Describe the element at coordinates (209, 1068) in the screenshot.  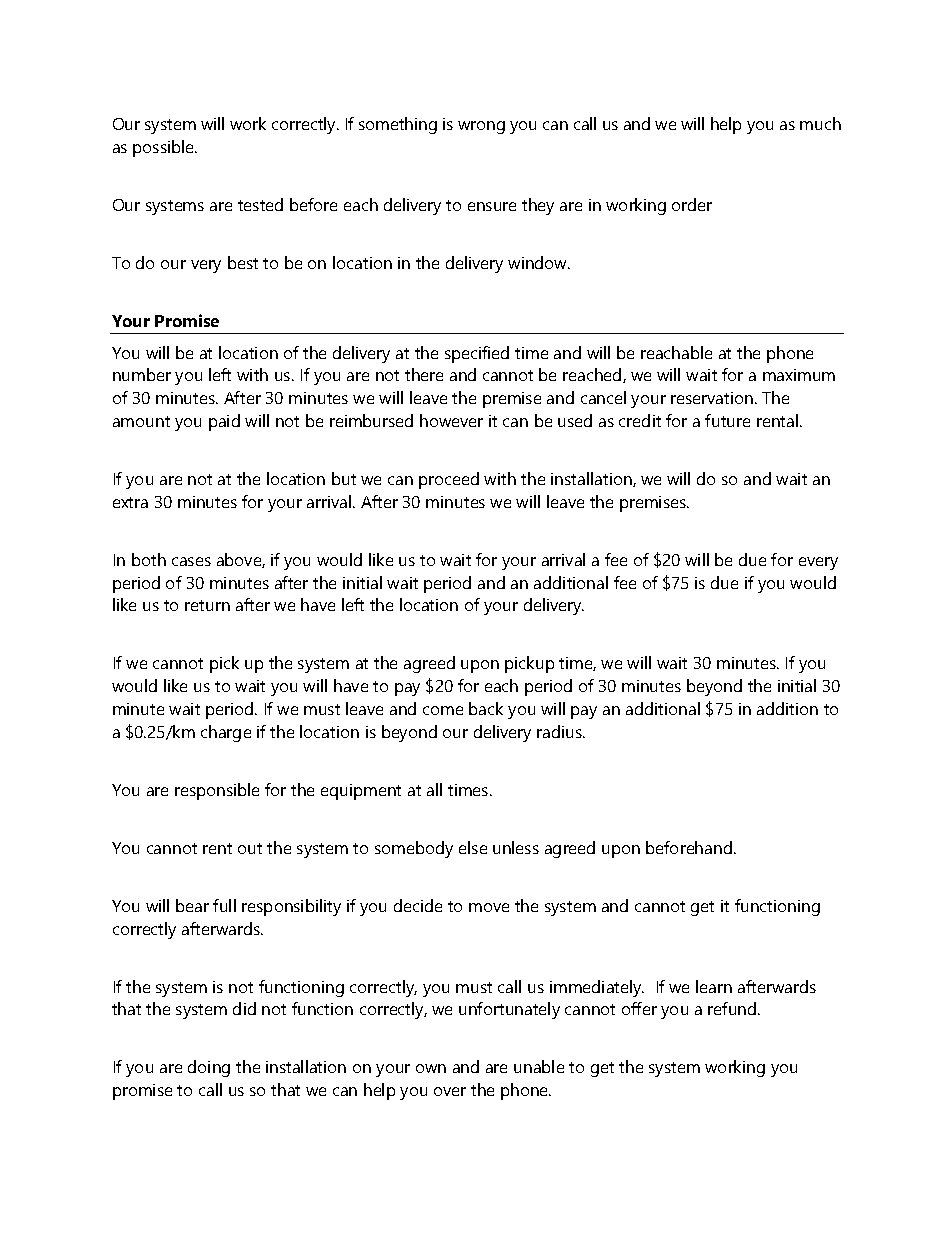
I see `doing` at that location.
